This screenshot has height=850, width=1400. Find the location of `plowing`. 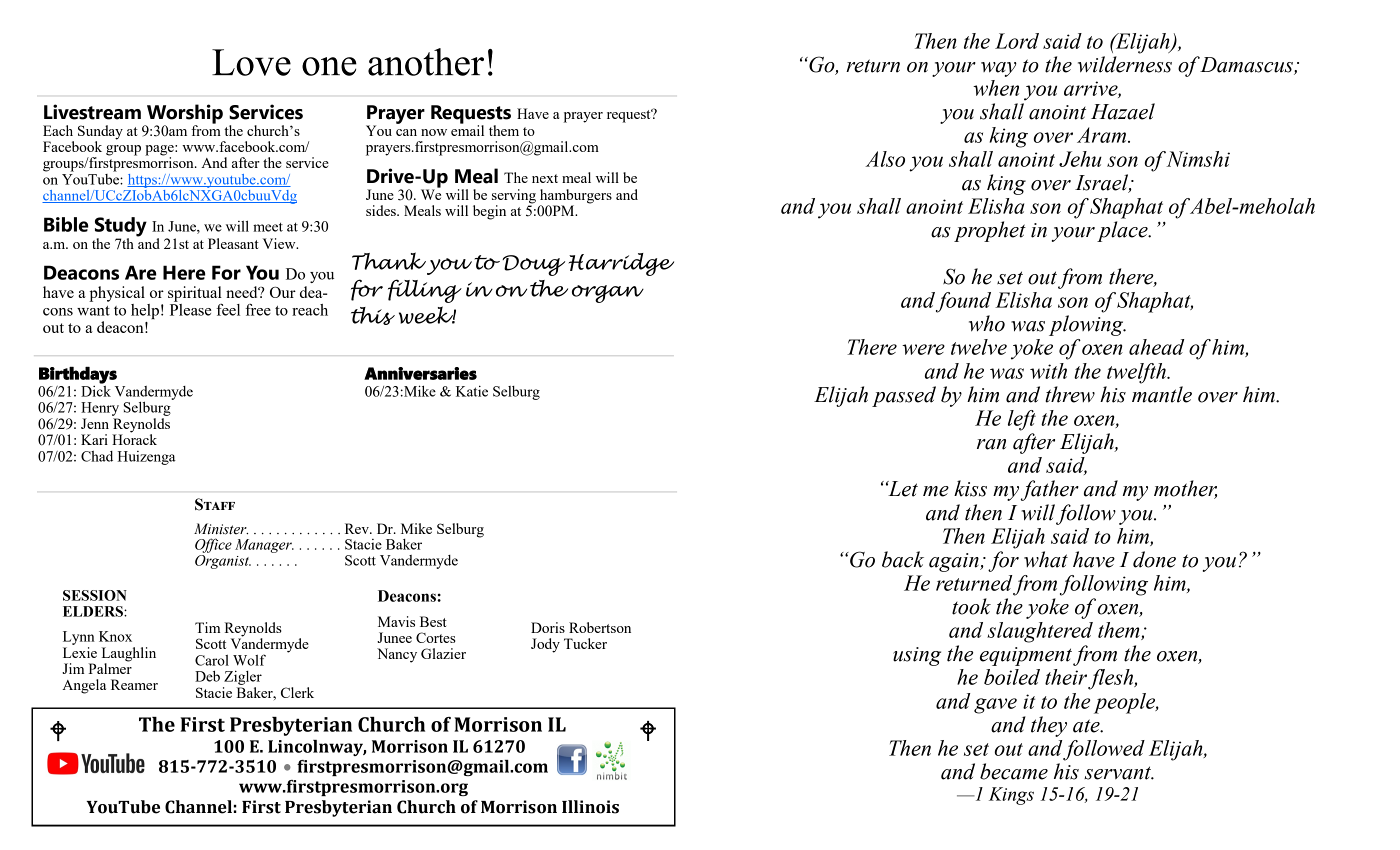

plowing is located at coordinates (1087, 325).
